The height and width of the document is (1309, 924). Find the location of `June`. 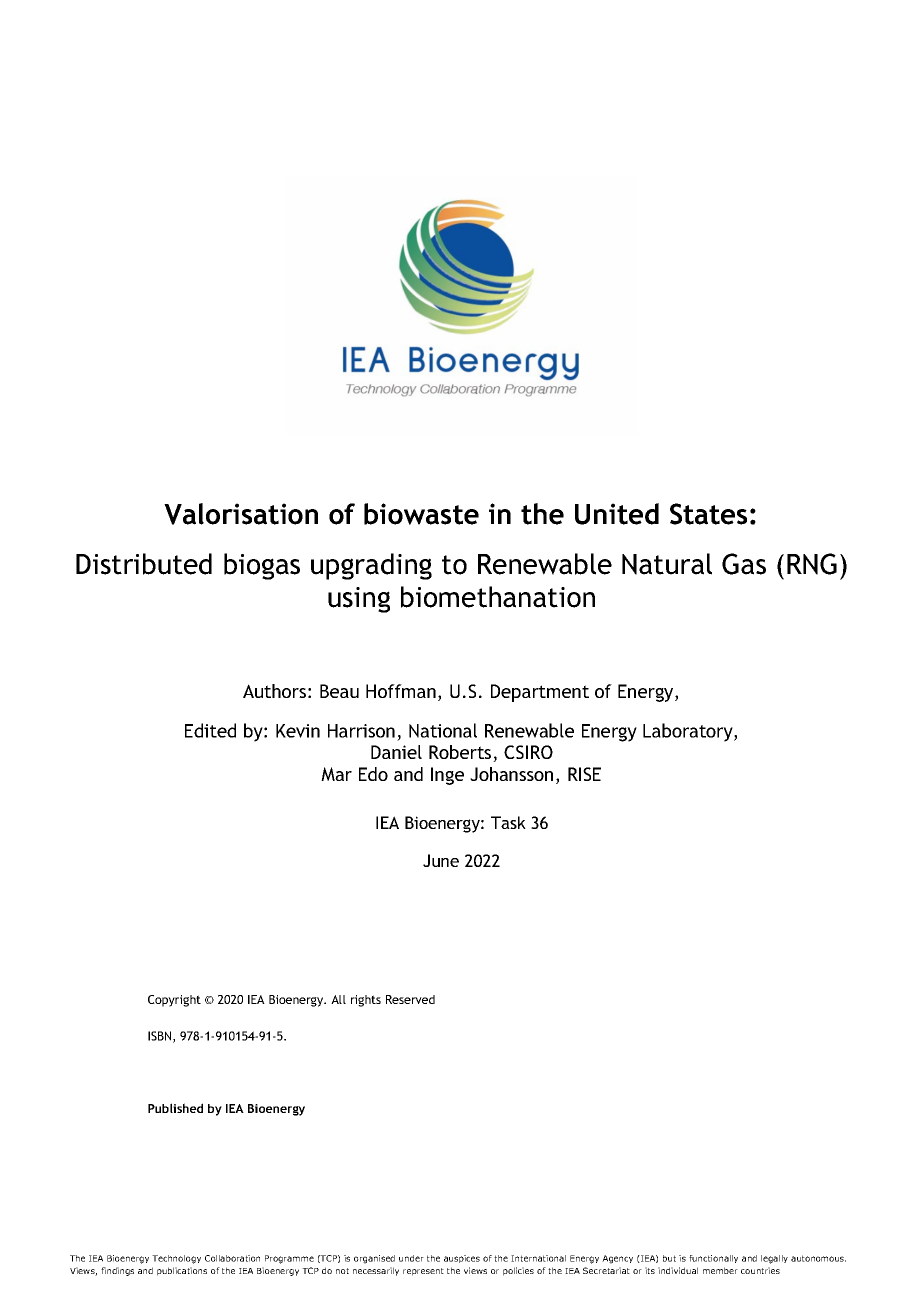

June is located at coordinates (441, 860).
